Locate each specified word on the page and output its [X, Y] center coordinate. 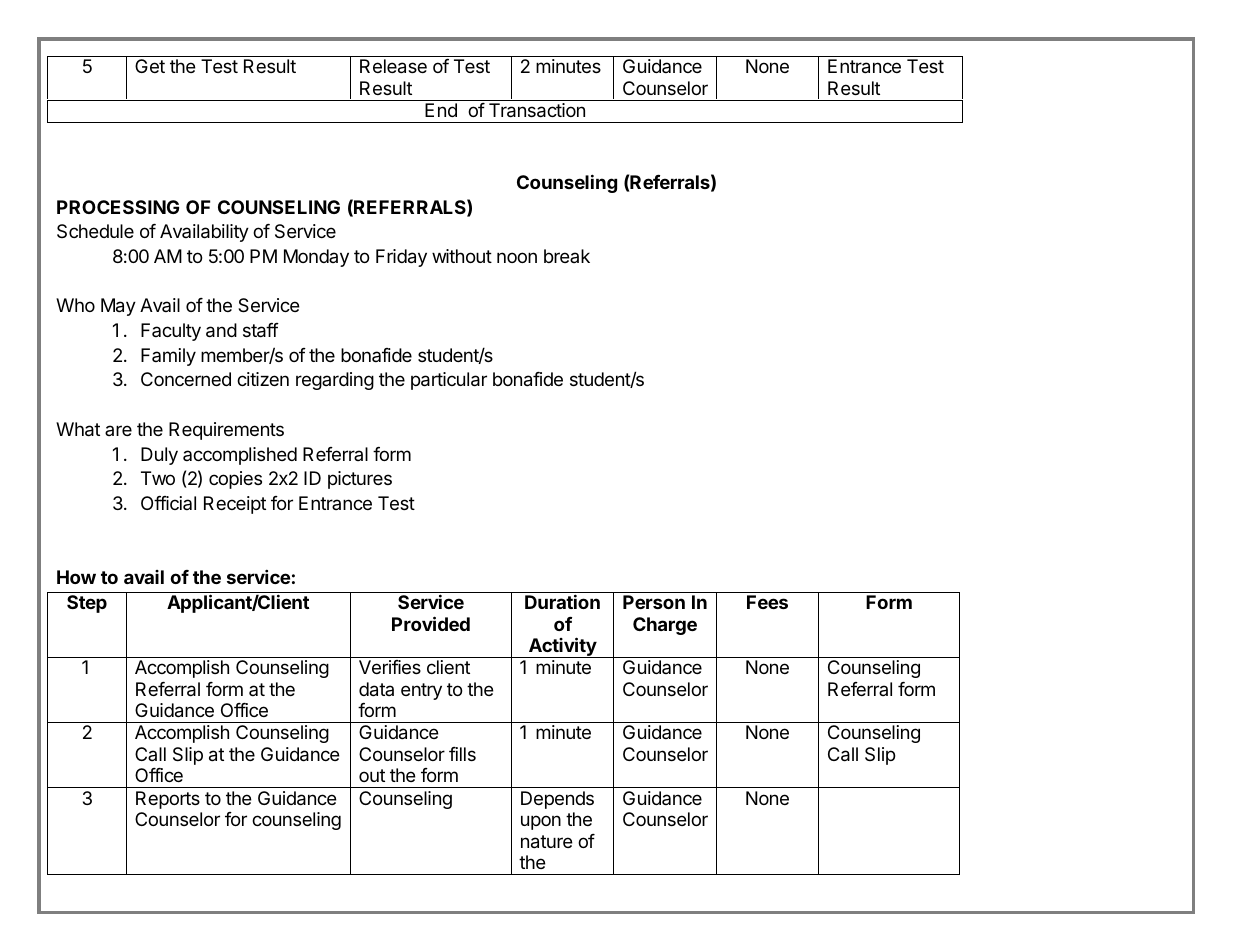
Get [150, 66]
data [376, 689]
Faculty [171, 332]
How [76, 577]
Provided [431, 623]
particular [449, 381]
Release [393, 66]
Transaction [537, 110]
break [567, 256]
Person [654, 602]
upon [541, 822]
